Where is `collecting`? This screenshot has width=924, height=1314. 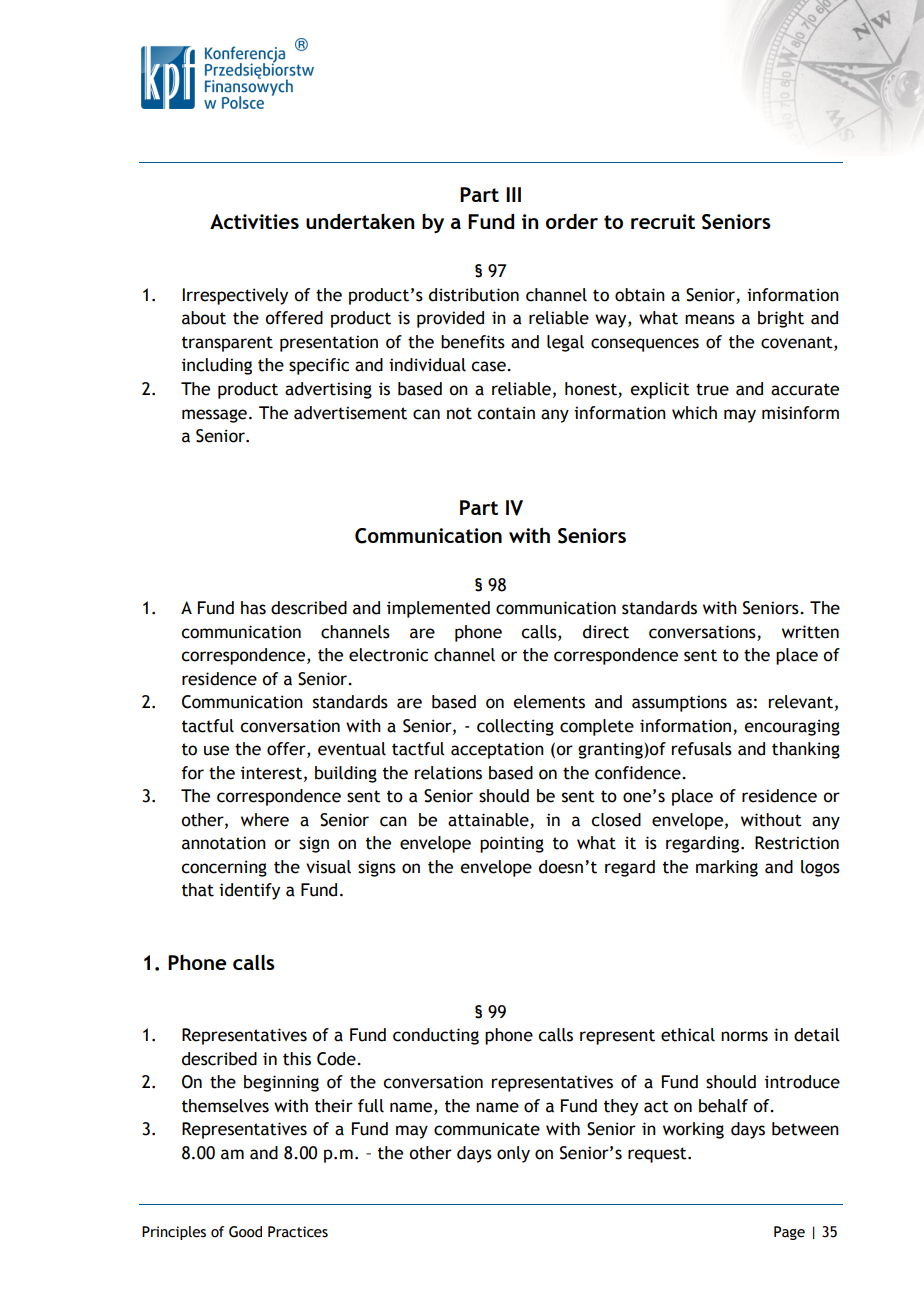 collecting is located at coordinates (515, 727).
